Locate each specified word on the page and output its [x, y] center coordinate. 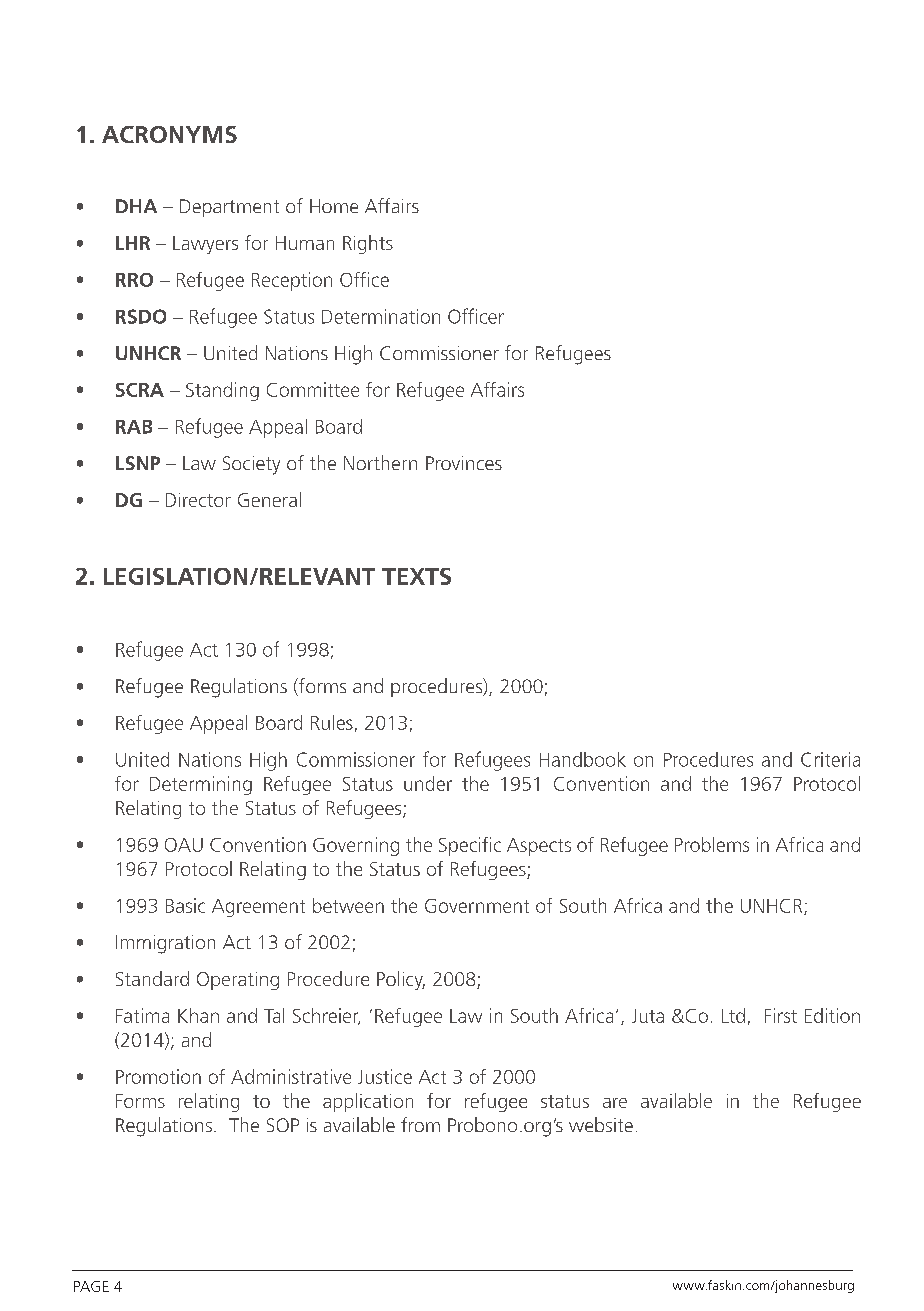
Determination [381, 316]
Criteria [830, 759]
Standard [152, 978]
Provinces [464, 463]
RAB [134, 427]
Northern [380, 462]
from [420, 1124]
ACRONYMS [169, 134]
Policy [401, 980]
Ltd [733, 1015]
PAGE [91, 1286]
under [428, 783]
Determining [201, 785]
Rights [368, 244]
